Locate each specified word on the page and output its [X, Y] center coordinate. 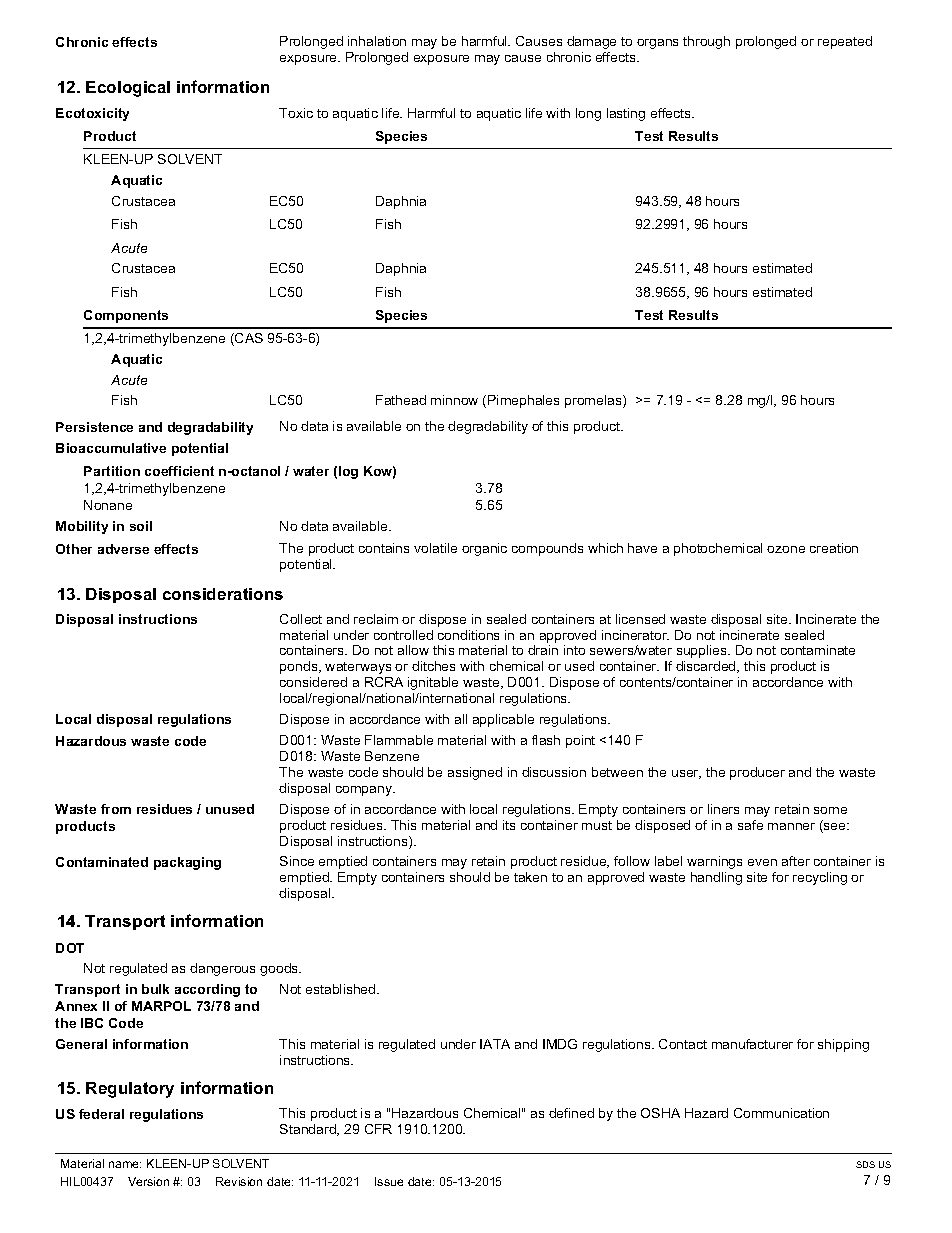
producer [757, 773]
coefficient [179, 471]
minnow [454, 400]
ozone [786, 549]
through [706, 42]
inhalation [377, 41]
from [116, 809]
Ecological [128, 89]
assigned [475, 773]
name [125, 1164]
